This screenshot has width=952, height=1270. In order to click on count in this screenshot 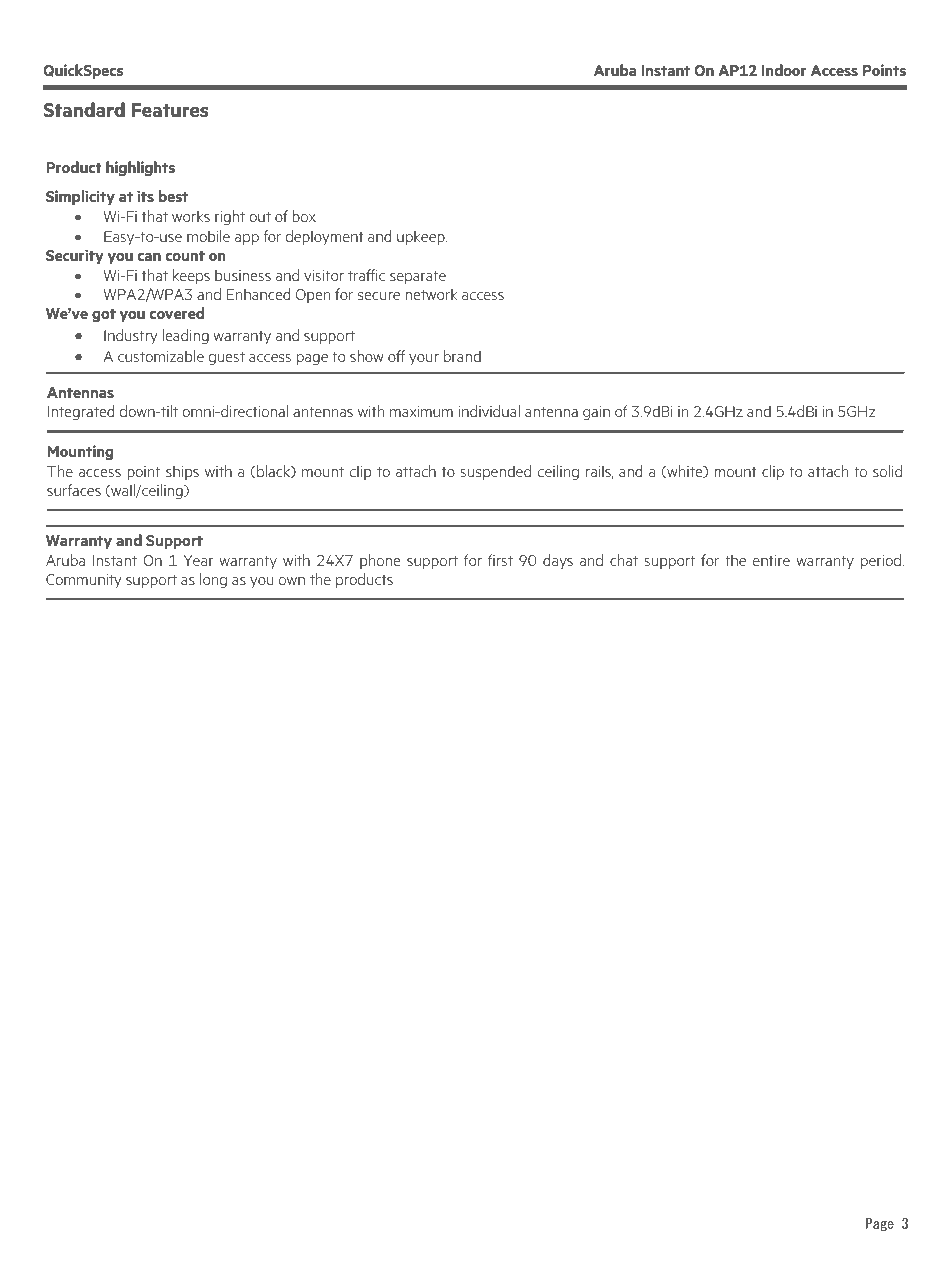, I will do `click(185, 256)`.
